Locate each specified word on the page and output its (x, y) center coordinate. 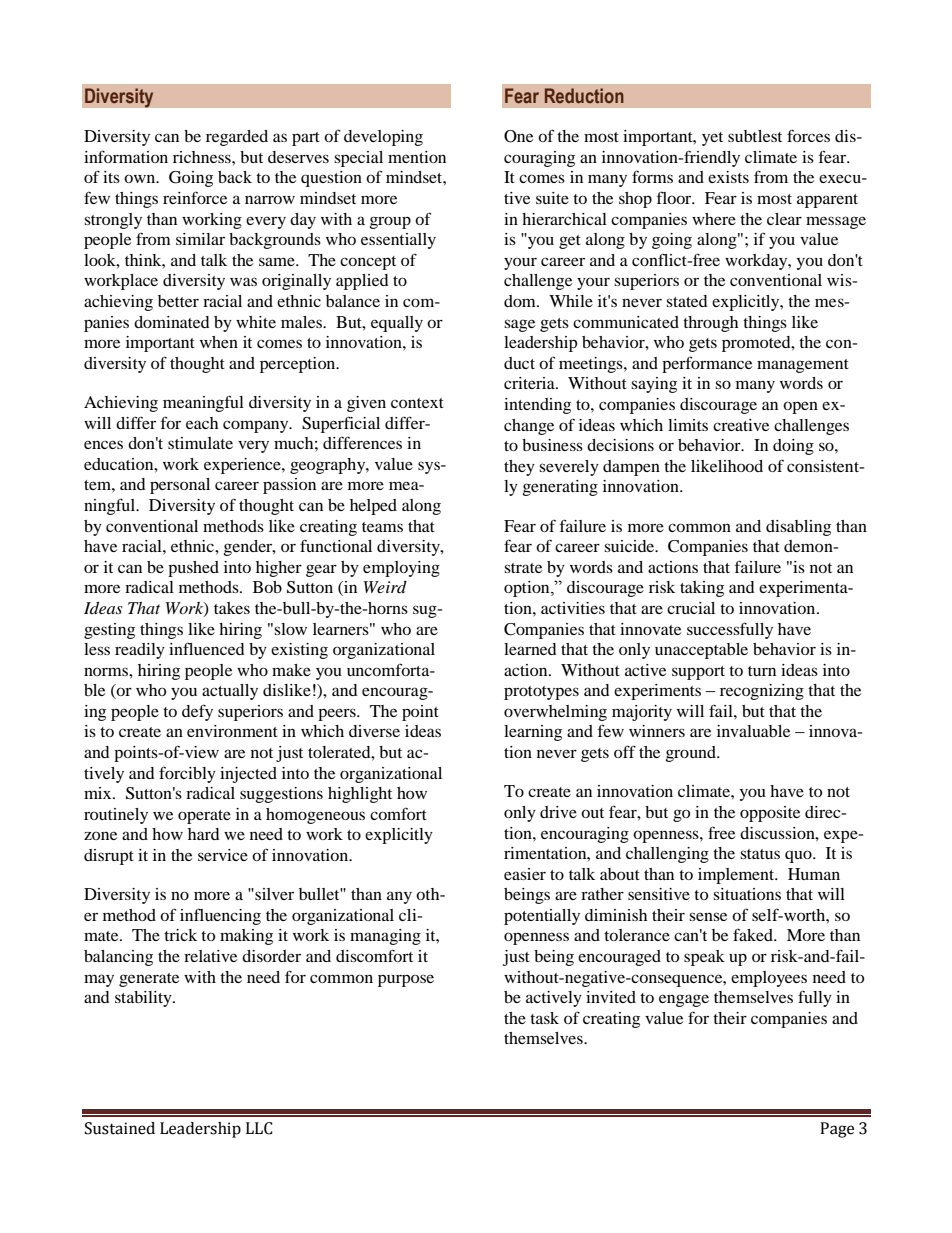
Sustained (120, 1128)
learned (530, 649)
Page (837, 1130)
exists (728, 177)
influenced (207, 648)
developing (383, 138)
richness (203, 157)
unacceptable (701, 651)
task (544, 1018)
